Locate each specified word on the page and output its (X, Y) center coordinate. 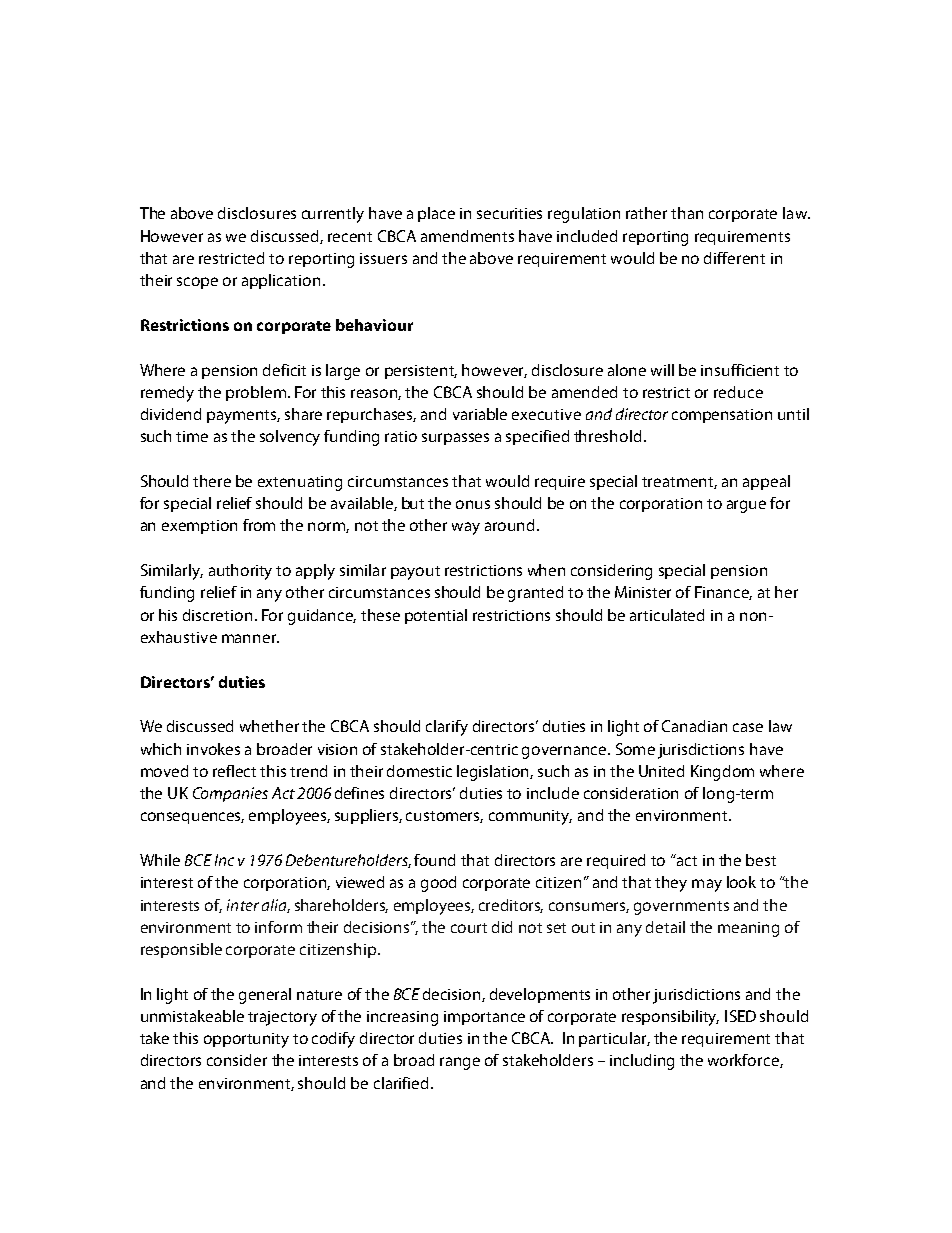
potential (436, 616)
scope (197, 283)
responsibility (670, 1018)
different (734, 258)
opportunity (246, 1040)
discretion (217, 615)
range (460, 1063)
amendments (467, 236)
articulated (667, 615)
